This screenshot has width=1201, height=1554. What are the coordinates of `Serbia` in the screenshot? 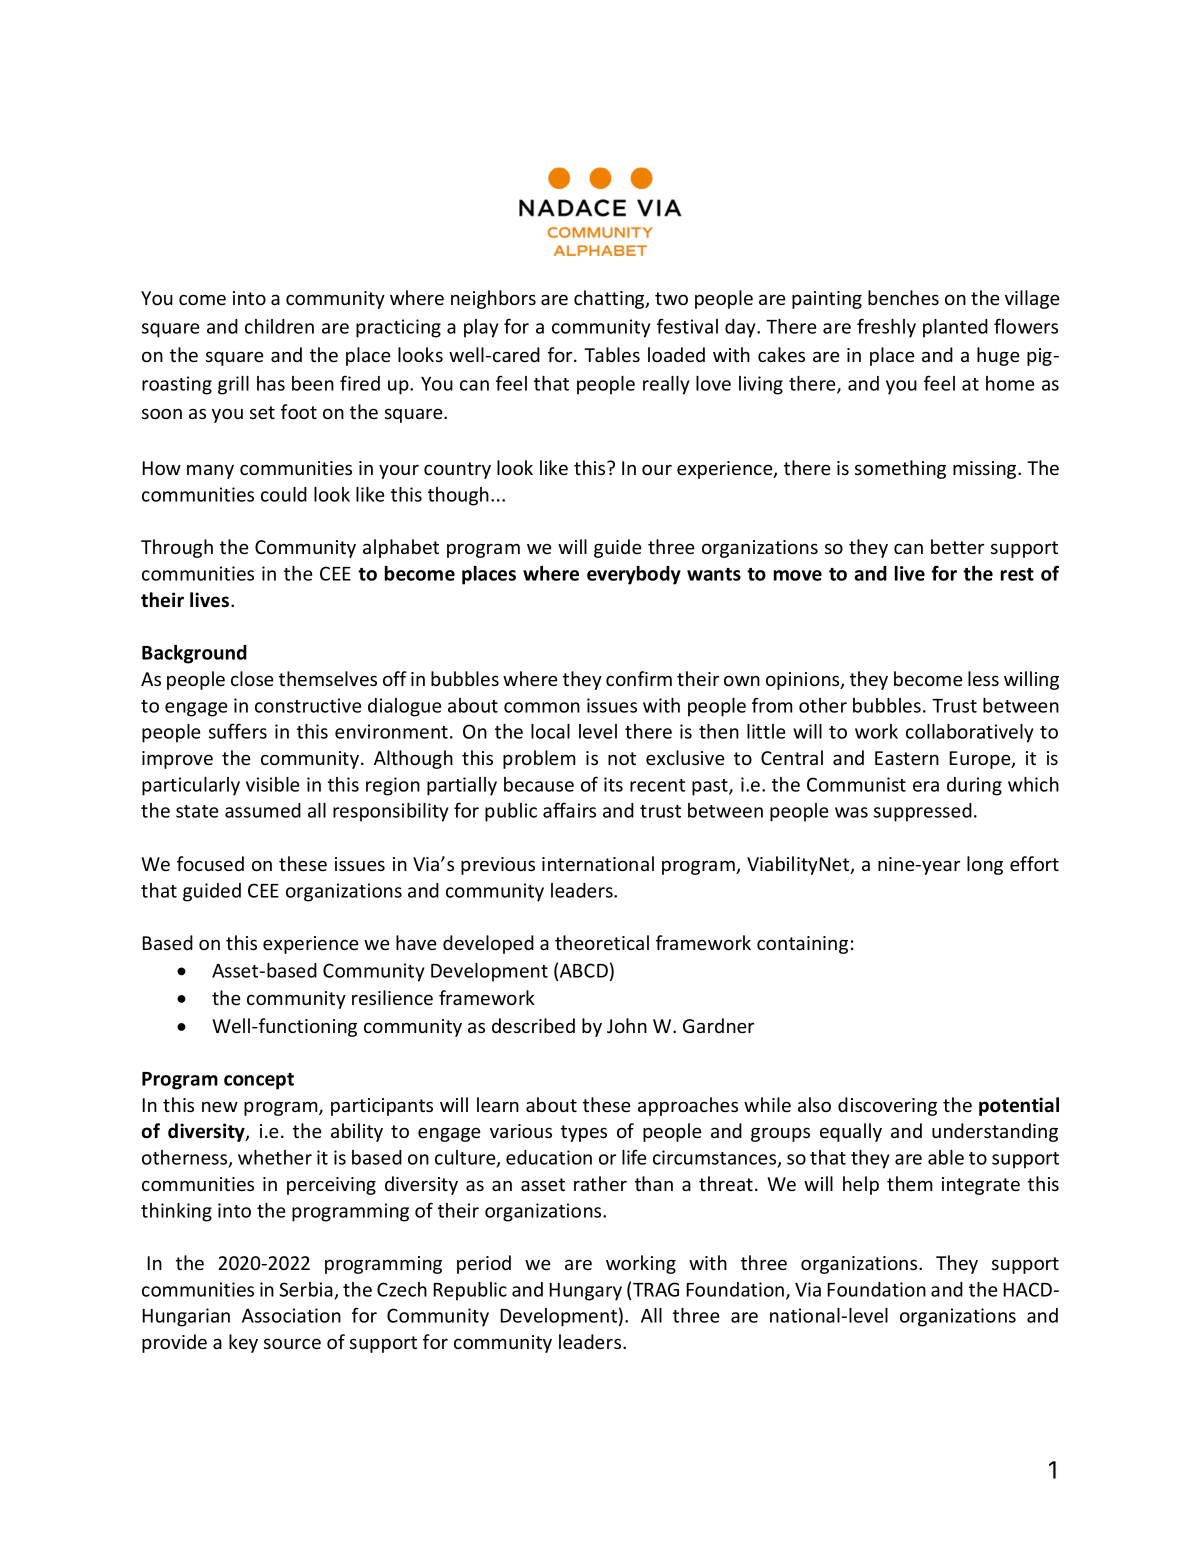 It's located at (307, 1291).
